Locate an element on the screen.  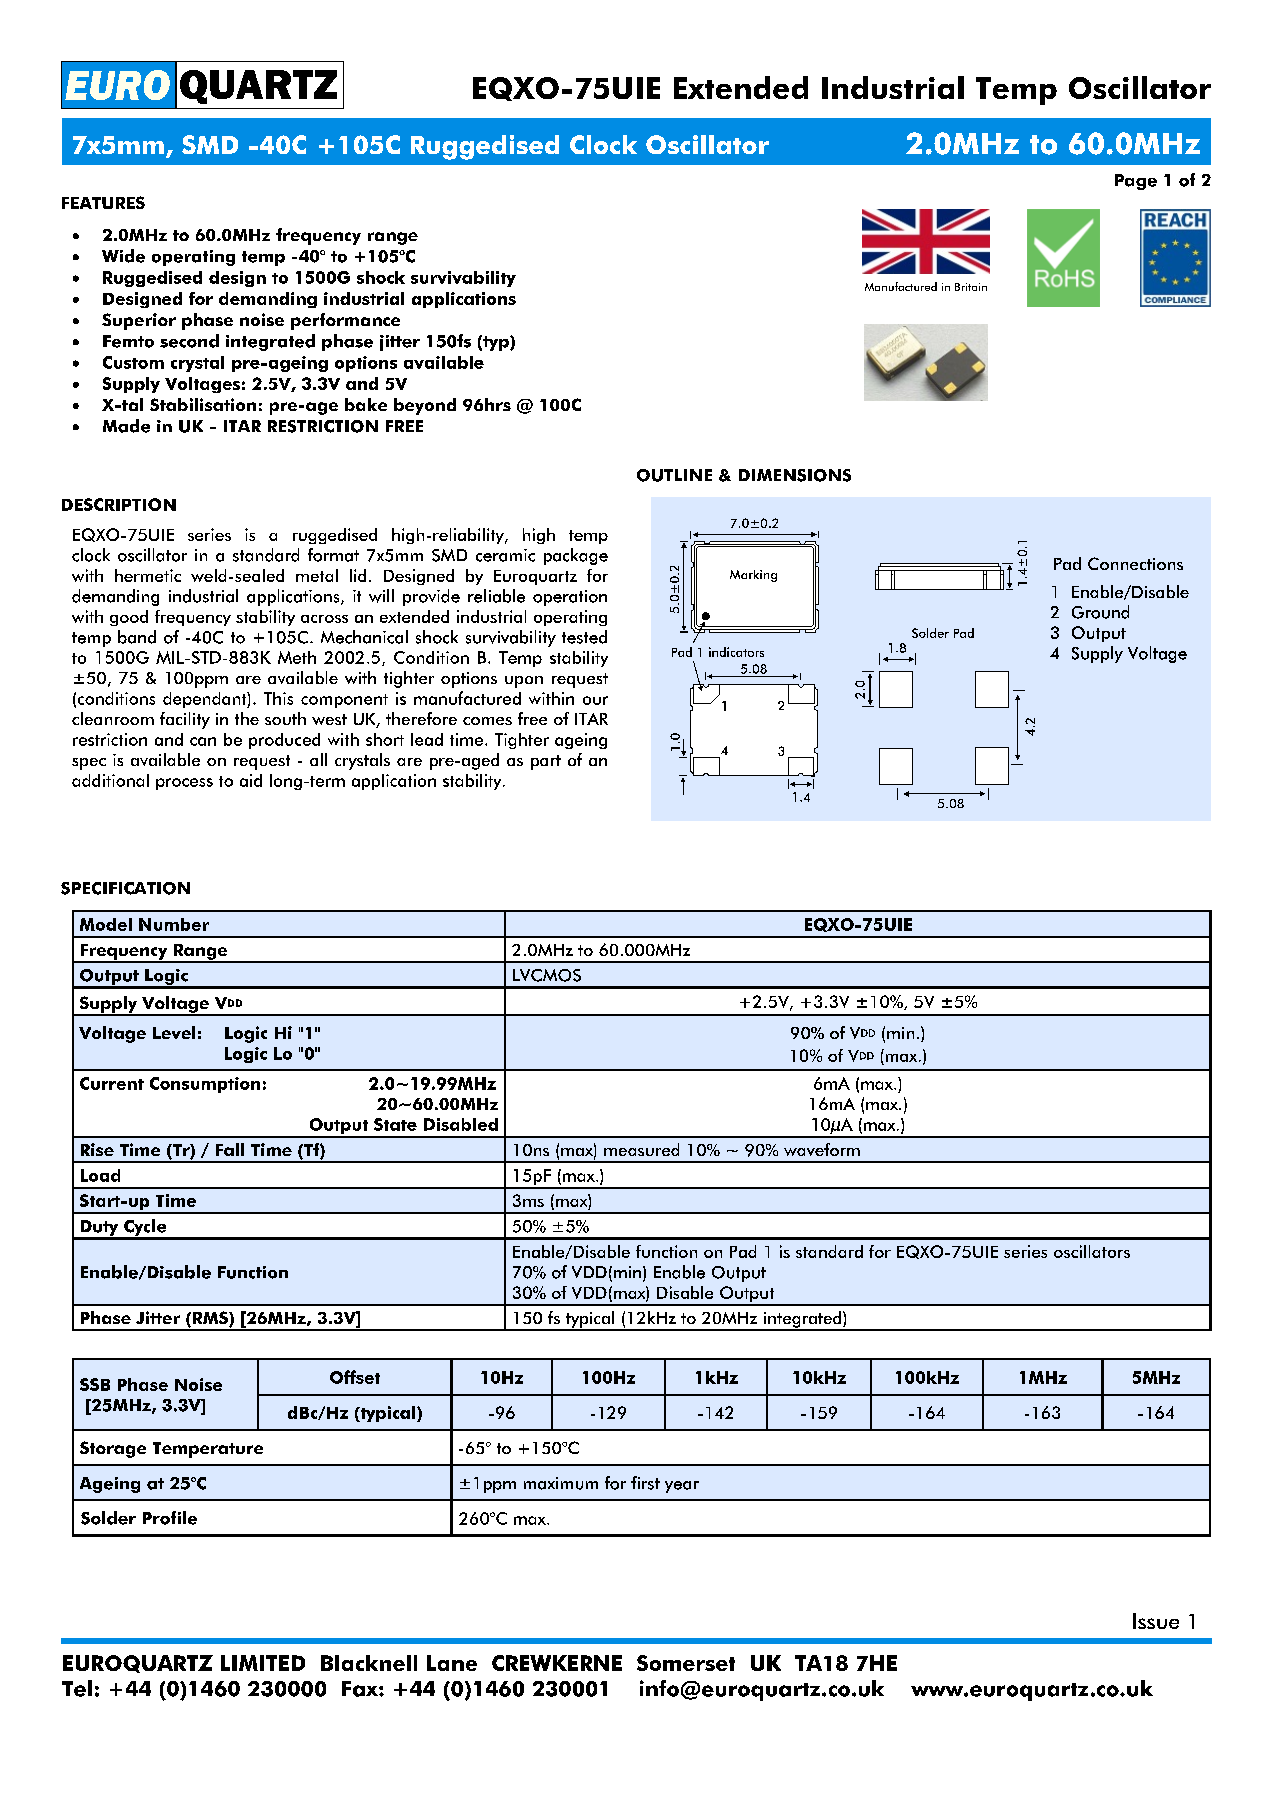
hermetic is located at coordinates (148, 575).
